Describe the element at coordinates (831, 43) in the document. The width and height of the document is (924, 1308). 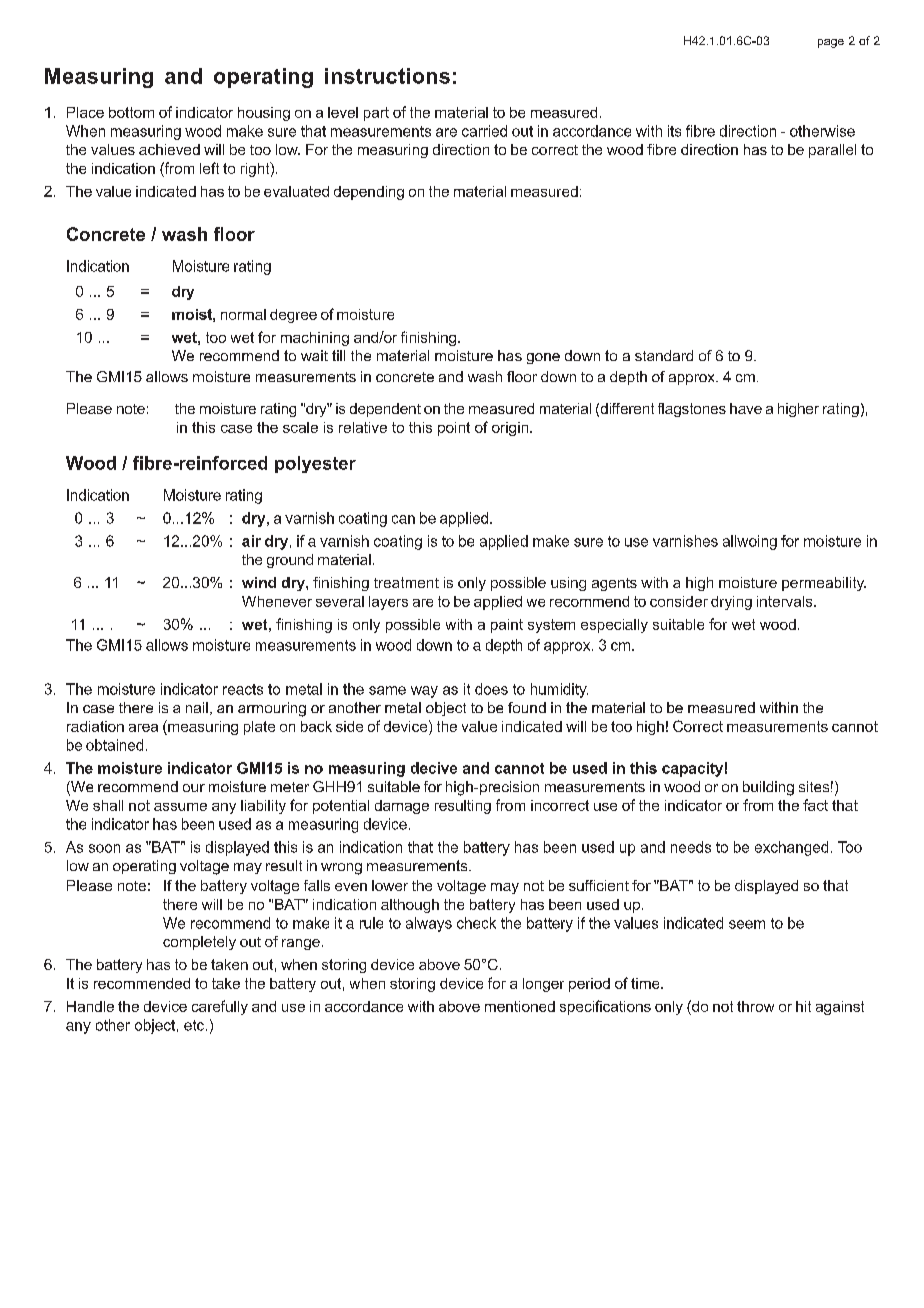
I see `page` at that location.
